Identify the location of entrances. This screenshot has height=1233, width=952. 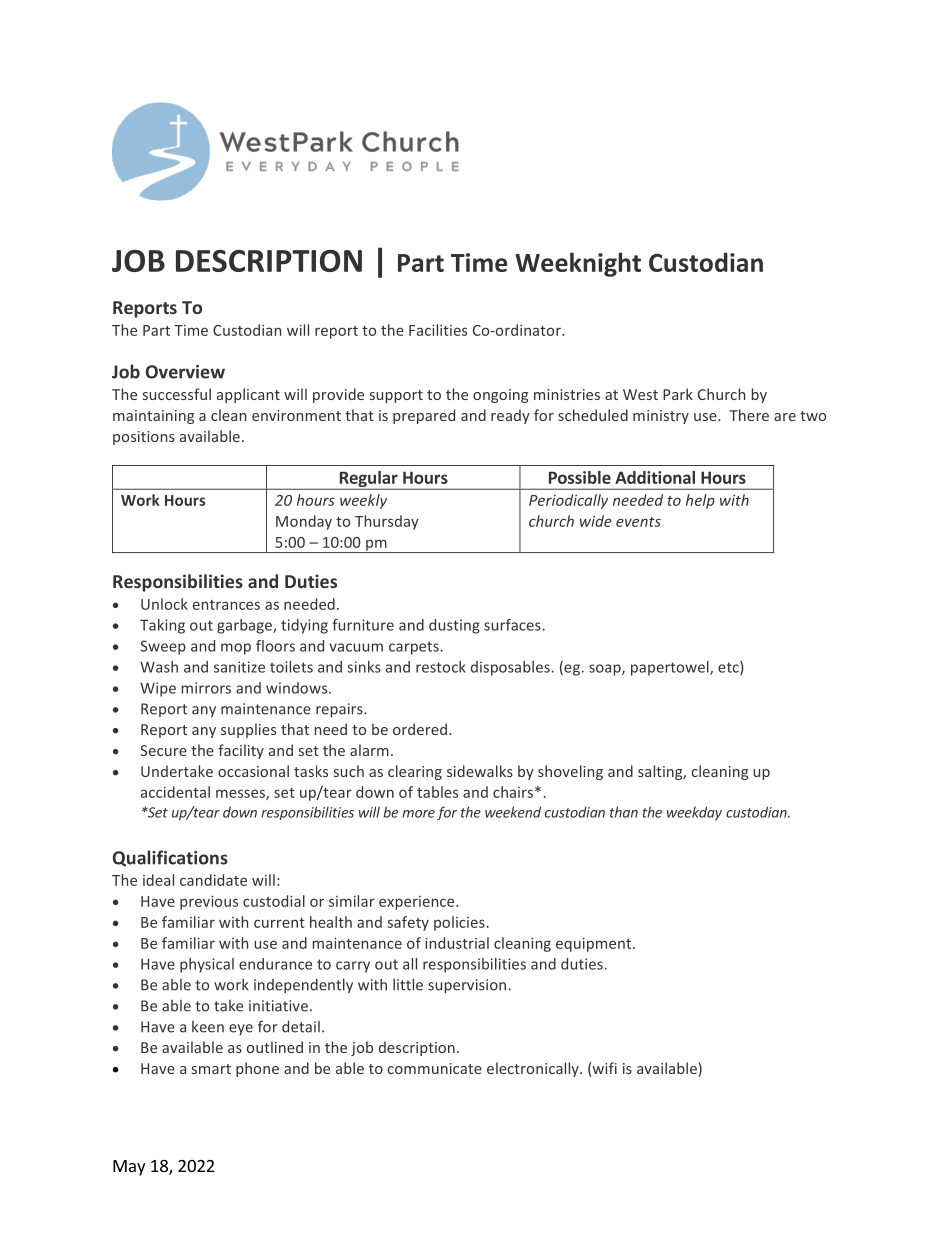
(226, 605).
